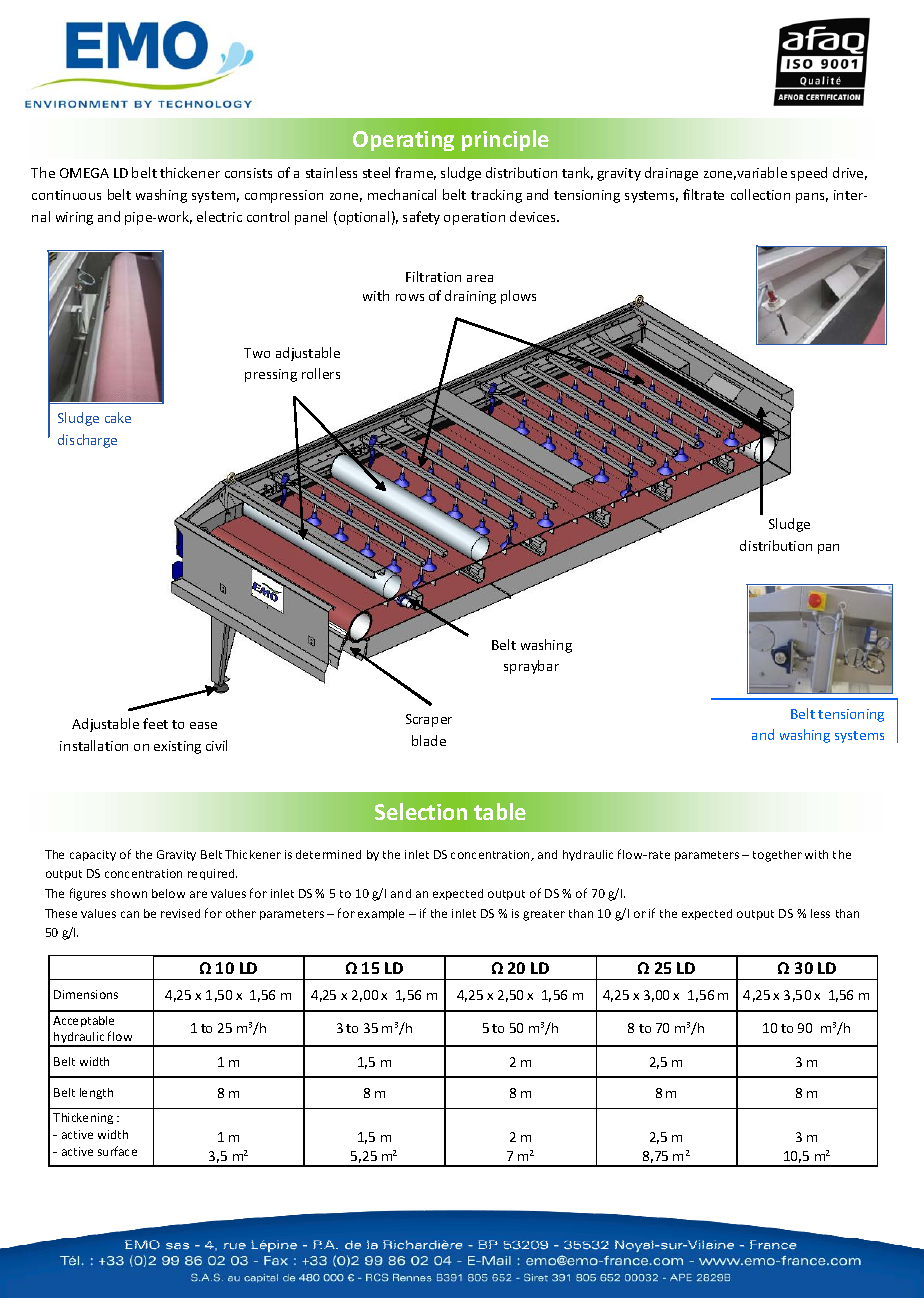  Describe the element at coordinates (777, 856) in the image. I see `together` at that location.
